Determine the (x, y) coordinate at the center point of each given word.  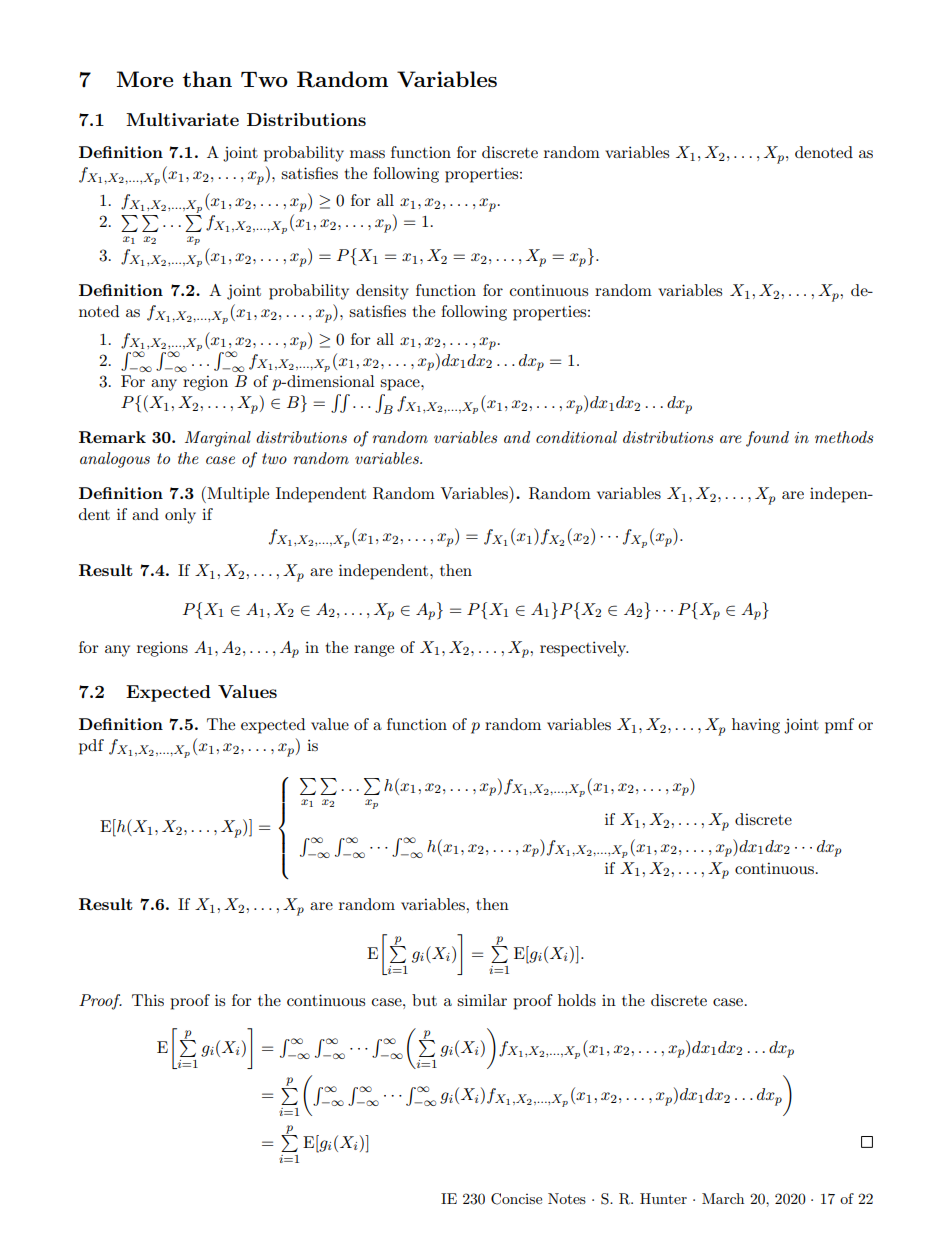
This (148, 1000)
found (767, 439)
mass (367, 154)
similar (482, 1000)
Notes (567, 1198)
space (401, 385)
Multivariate (182, 119)
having (756, 726)
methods (844, 437)
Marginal (218, 439)
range (374, 651)
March (723, 1198)
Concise (516, 1199)
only (180, 516)
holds (577, 1000)
